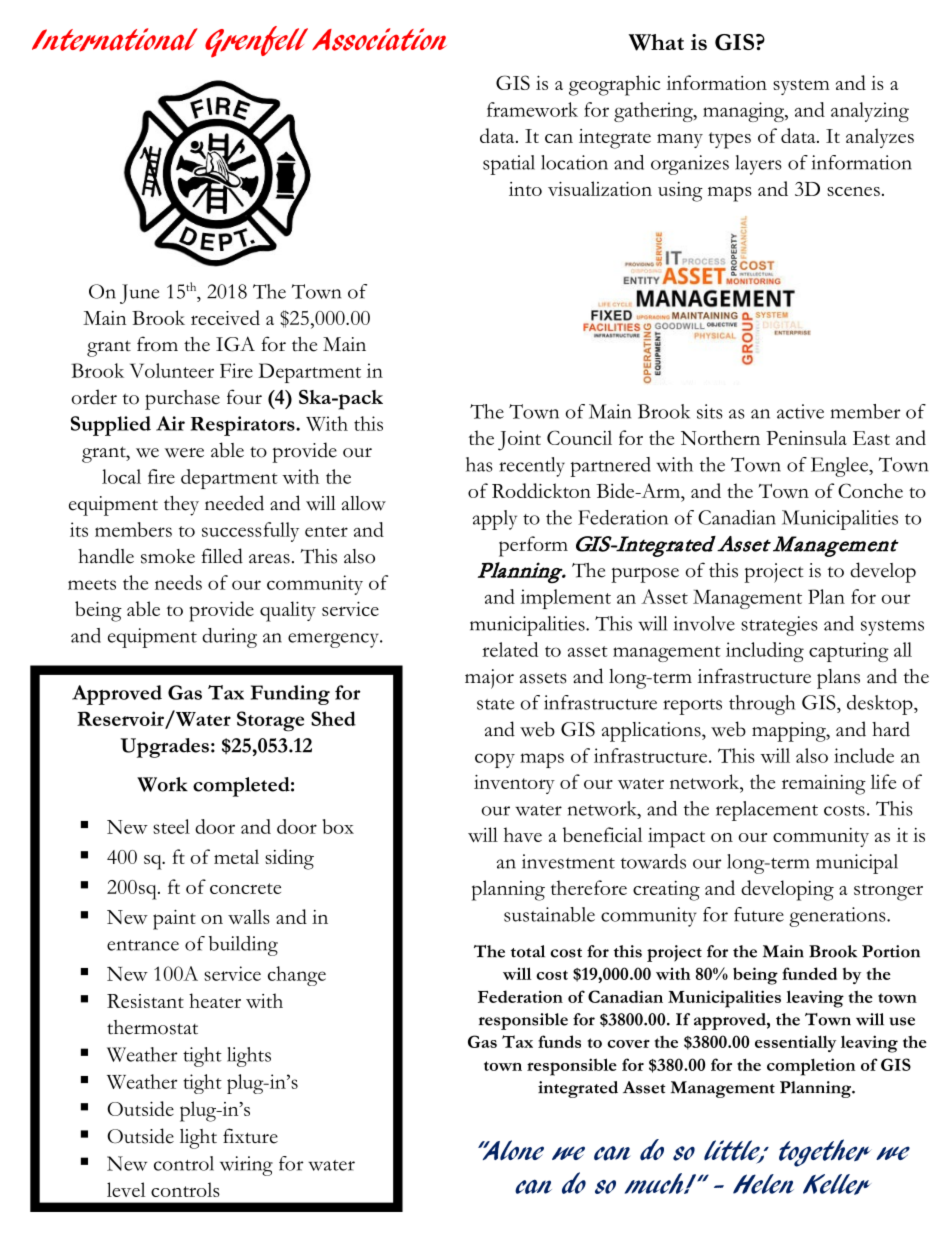  What do you see at coordinates (767, 811) in the image?
I see `replacement` at bounding box center [767, 811].
